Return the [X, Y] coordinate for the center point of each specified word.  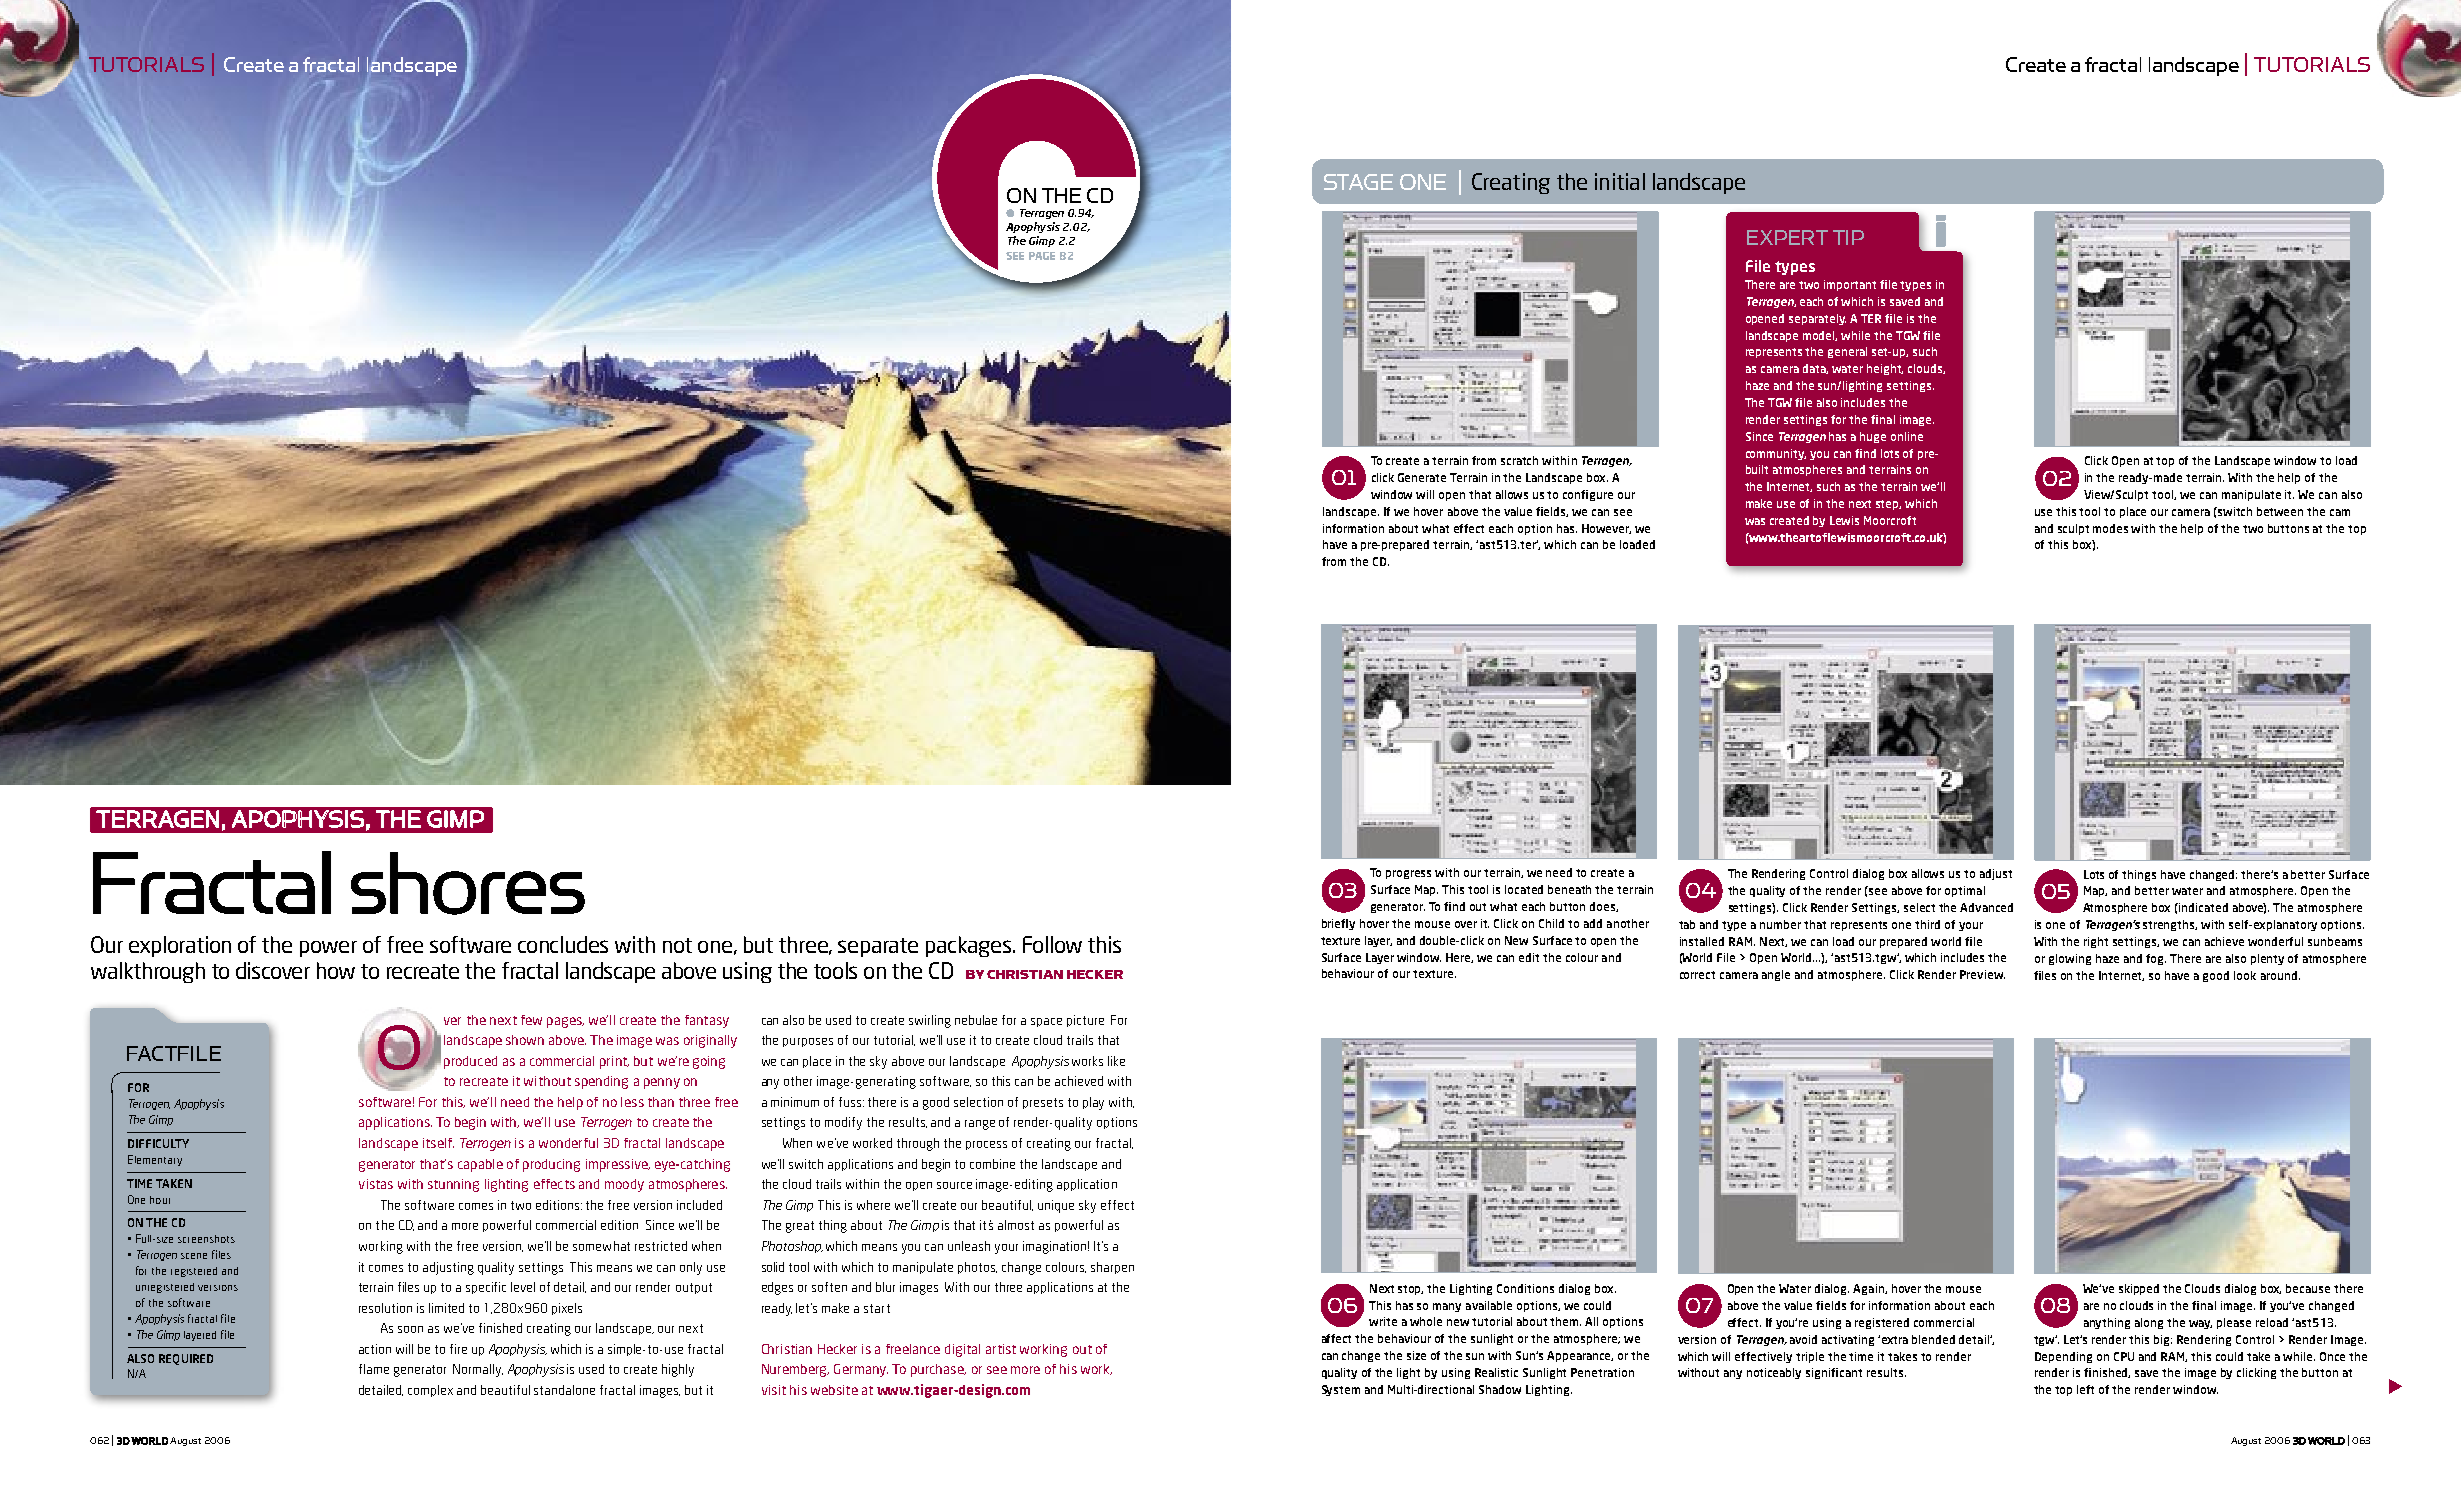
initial [1620, 181]
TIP [1848, 237]
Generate [1422, 477]
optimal [1965, 891]
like [1116, 1061]
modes [2110, 528]
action [375, 1349]
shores [468, 883]
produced [470, 1062]
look [2245, 975]
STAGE [1358, 182]
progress [1408, 874]
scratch [1519, 460]
